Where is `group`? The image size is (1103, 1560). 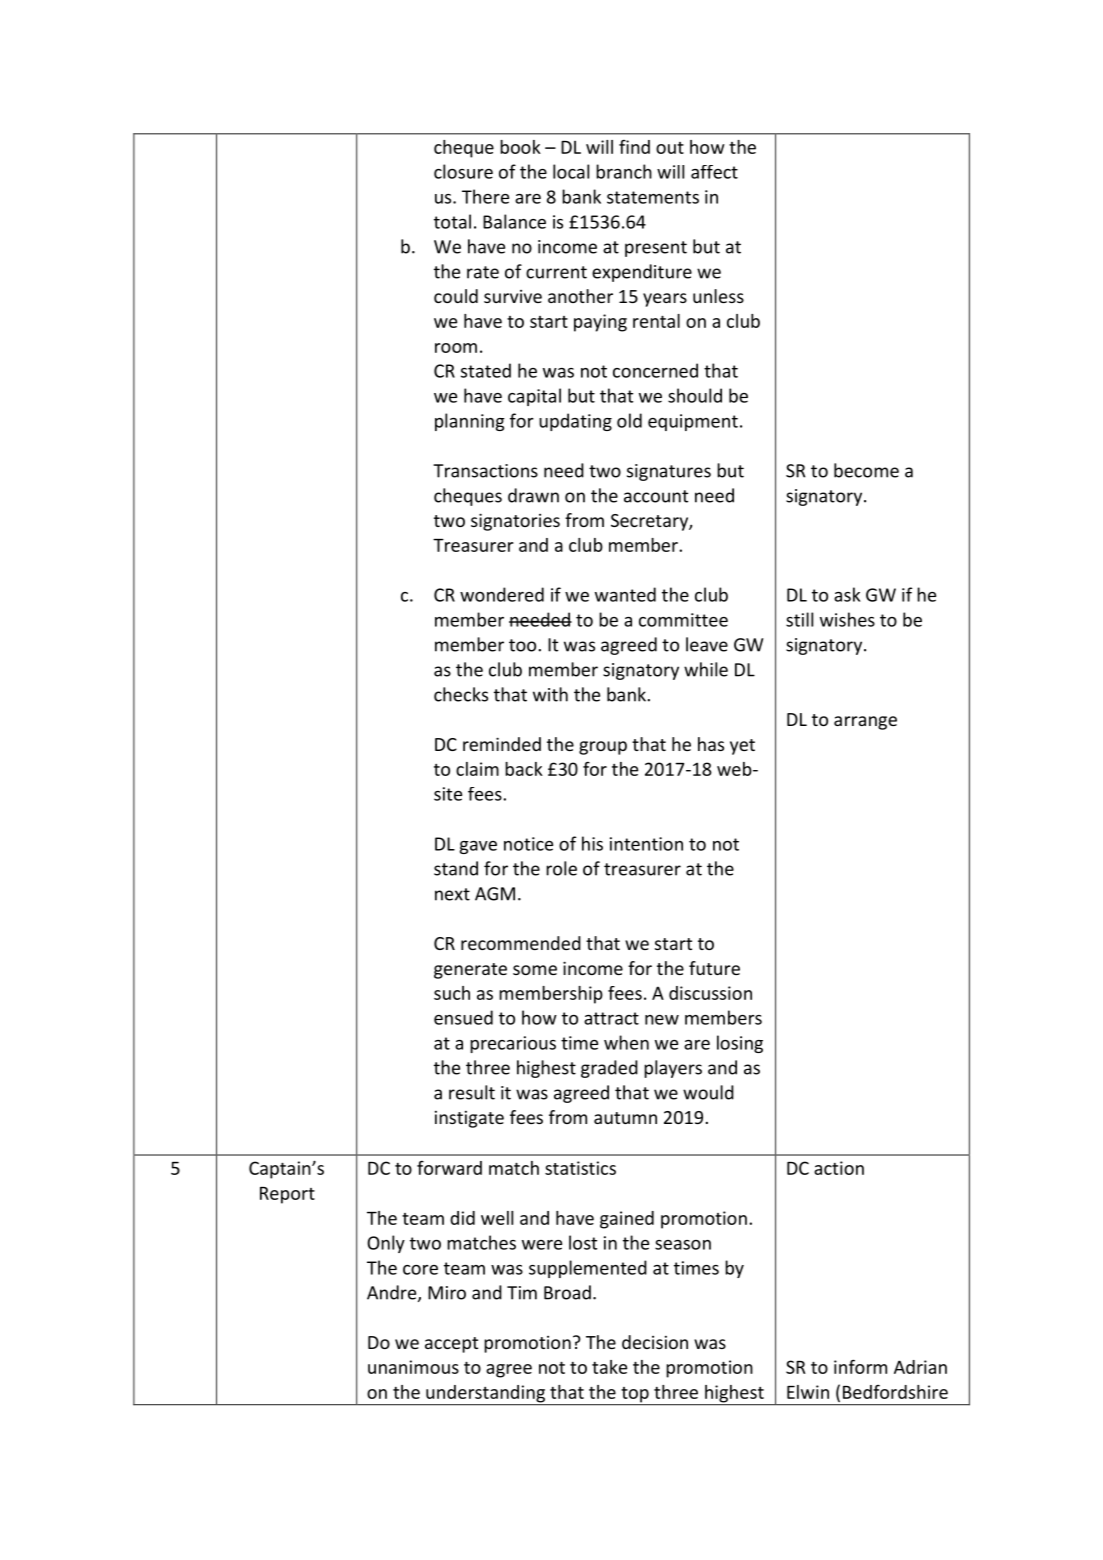
group is located at coordinates (603, 748).
